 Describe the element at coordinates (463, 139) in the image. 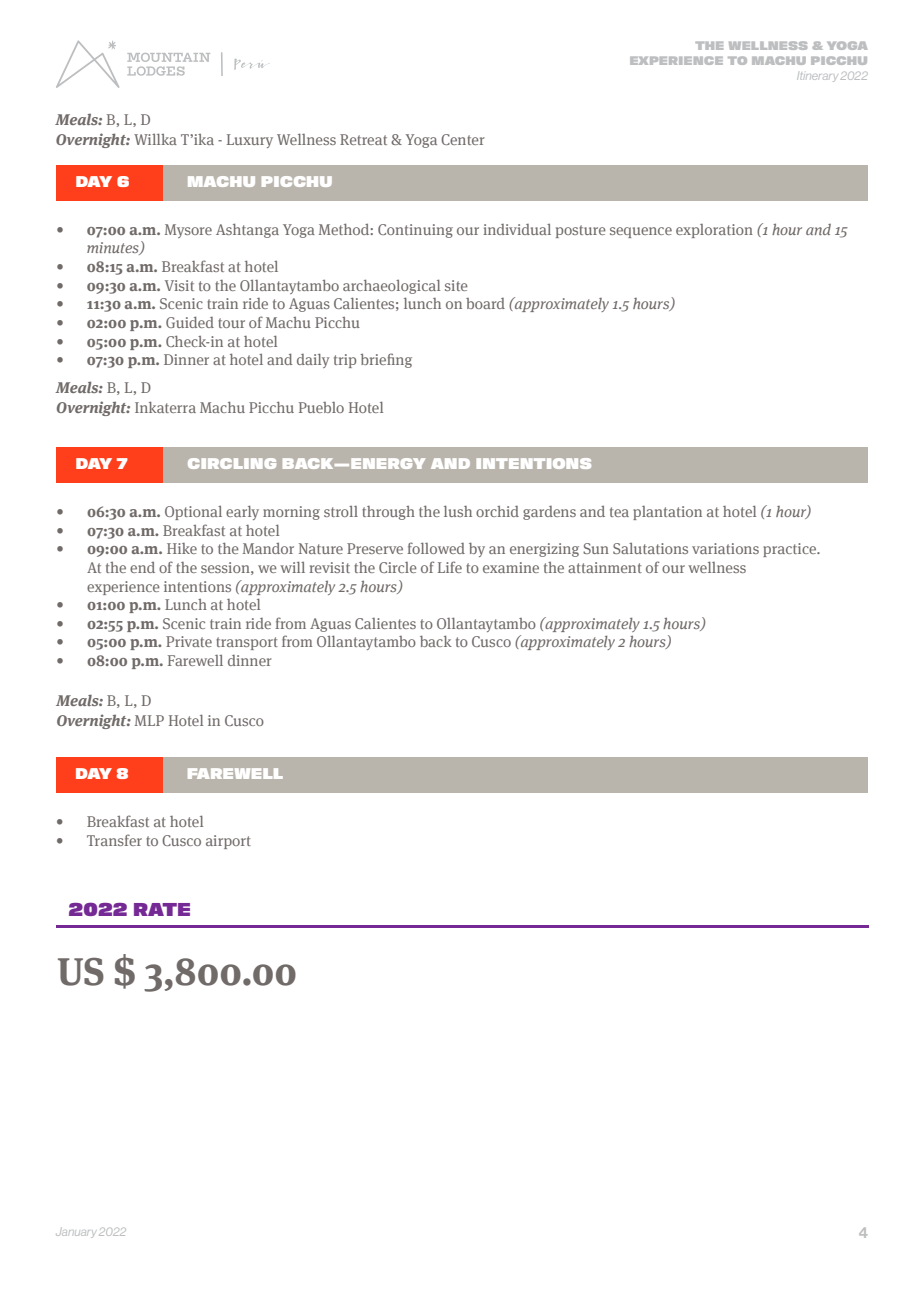

I see `Center` at that location.
